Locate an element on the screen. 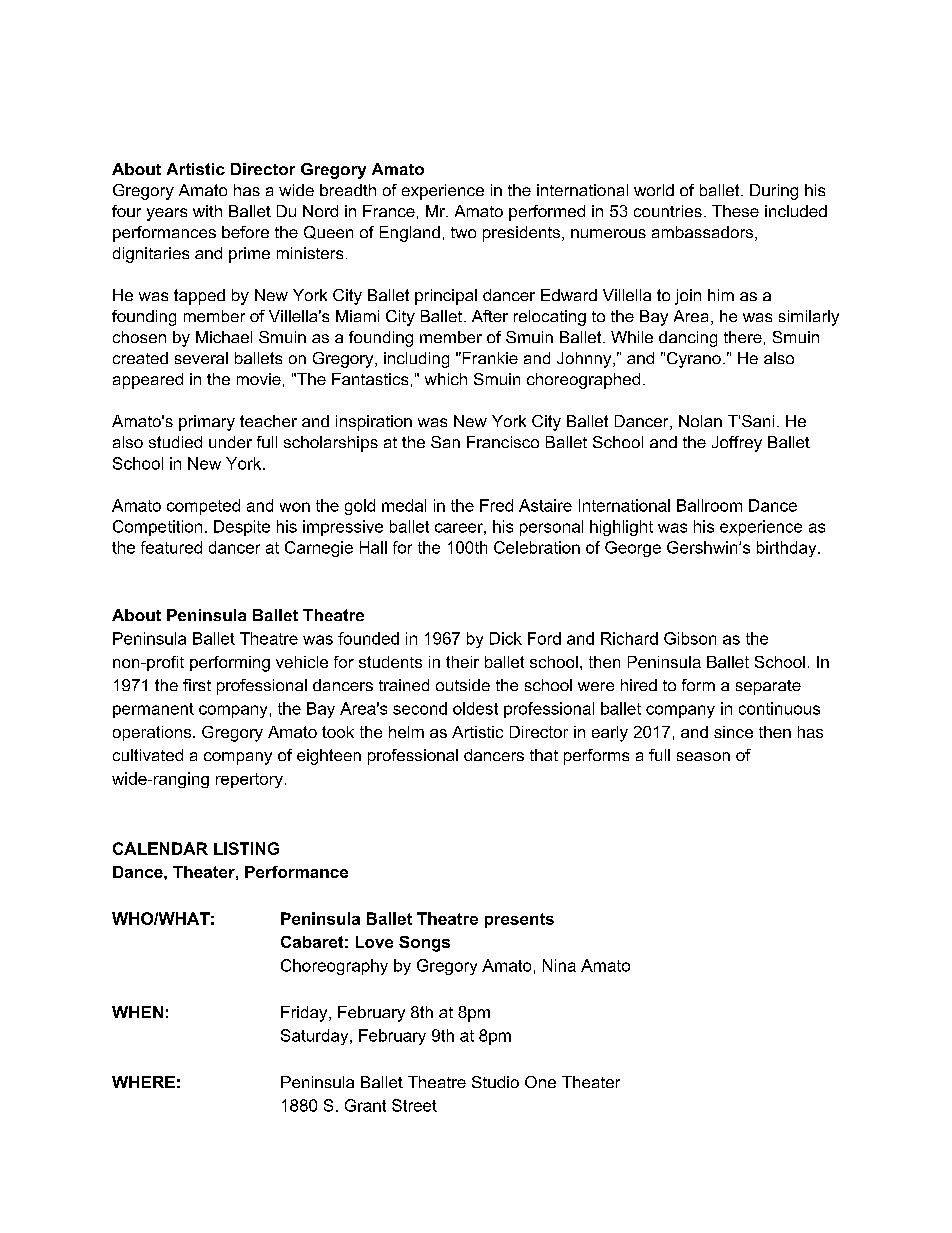 This screenshot has height=1233, width=952. first is located at coordinates (197, 685).
